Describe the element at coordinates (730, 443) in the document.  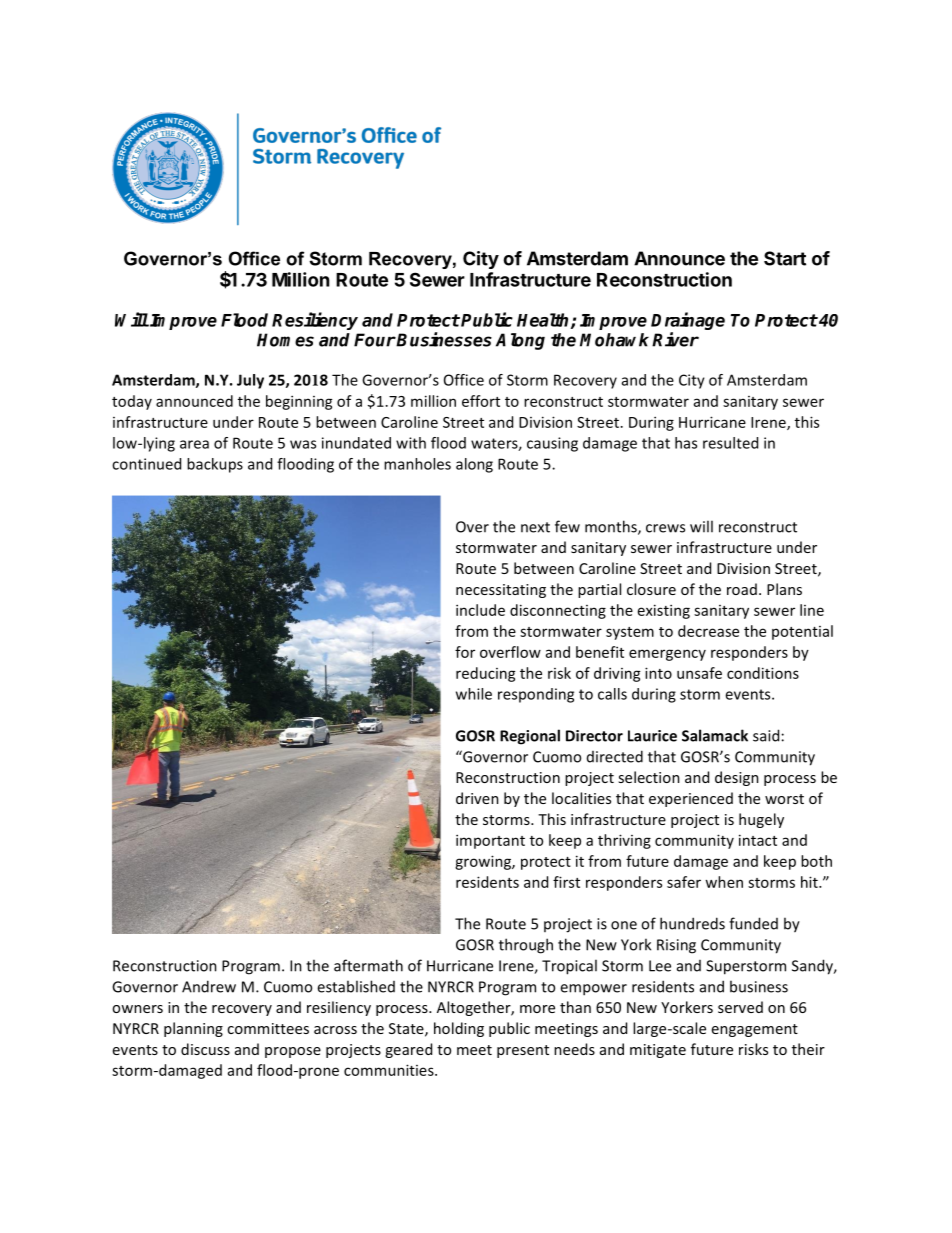
I see `resulted` at that location.
